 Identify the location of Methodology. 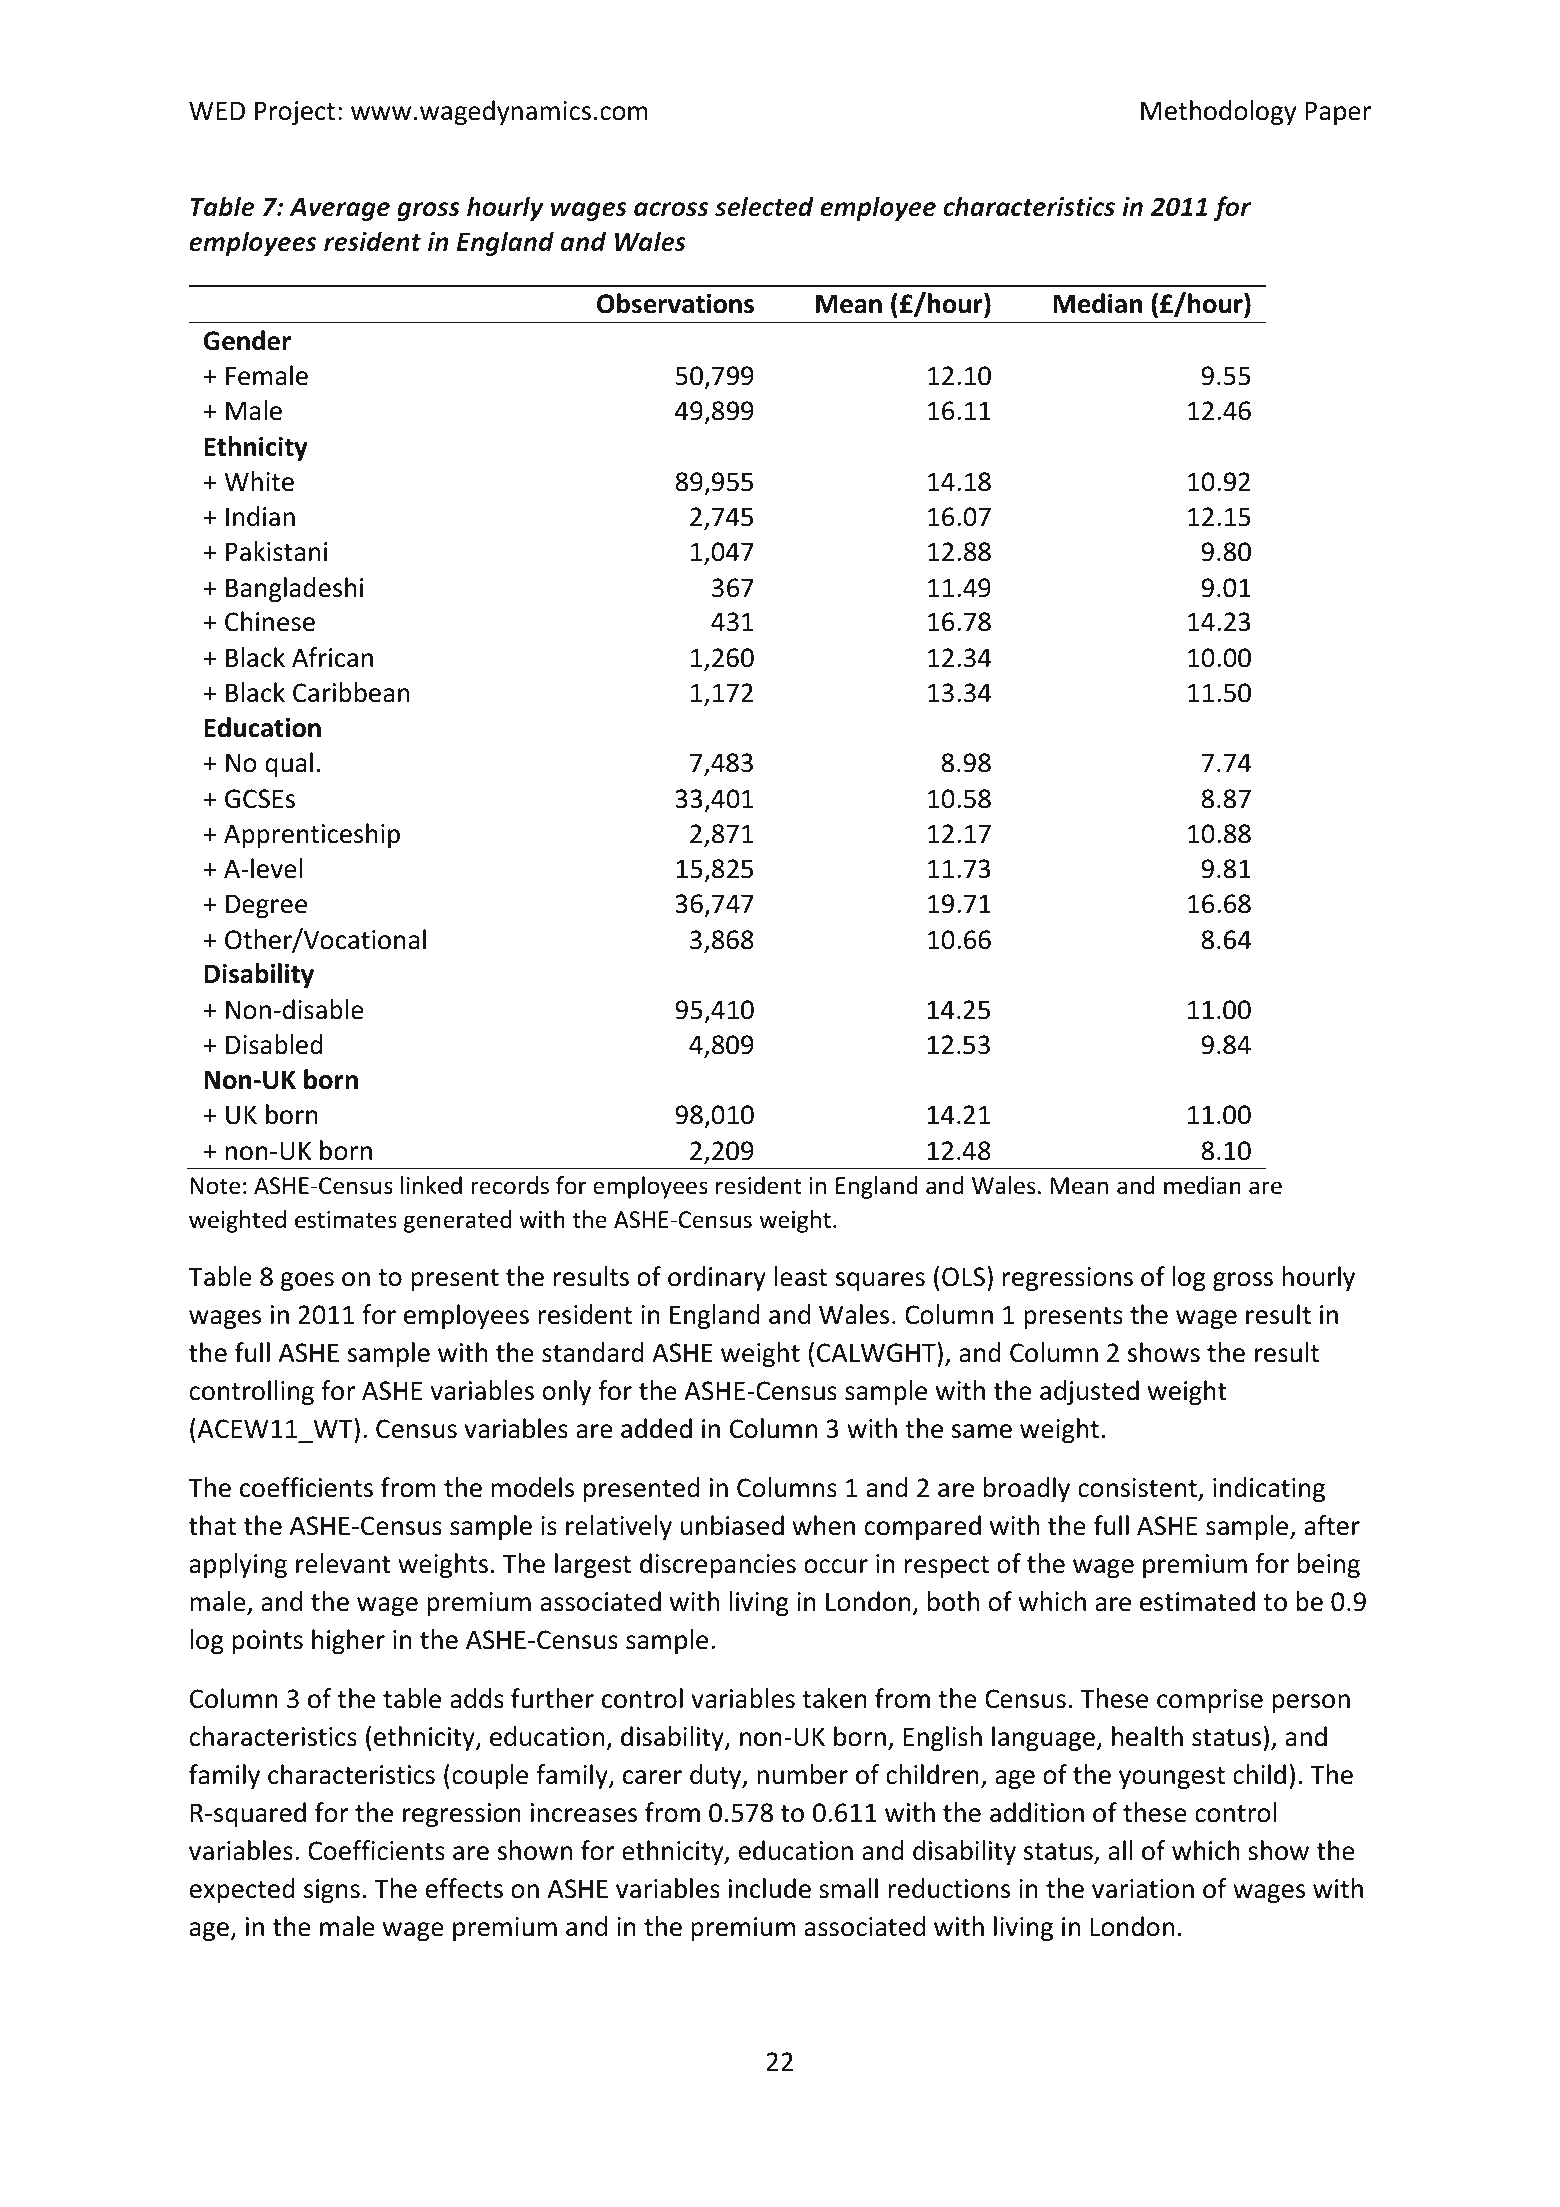
(1219, 112).
